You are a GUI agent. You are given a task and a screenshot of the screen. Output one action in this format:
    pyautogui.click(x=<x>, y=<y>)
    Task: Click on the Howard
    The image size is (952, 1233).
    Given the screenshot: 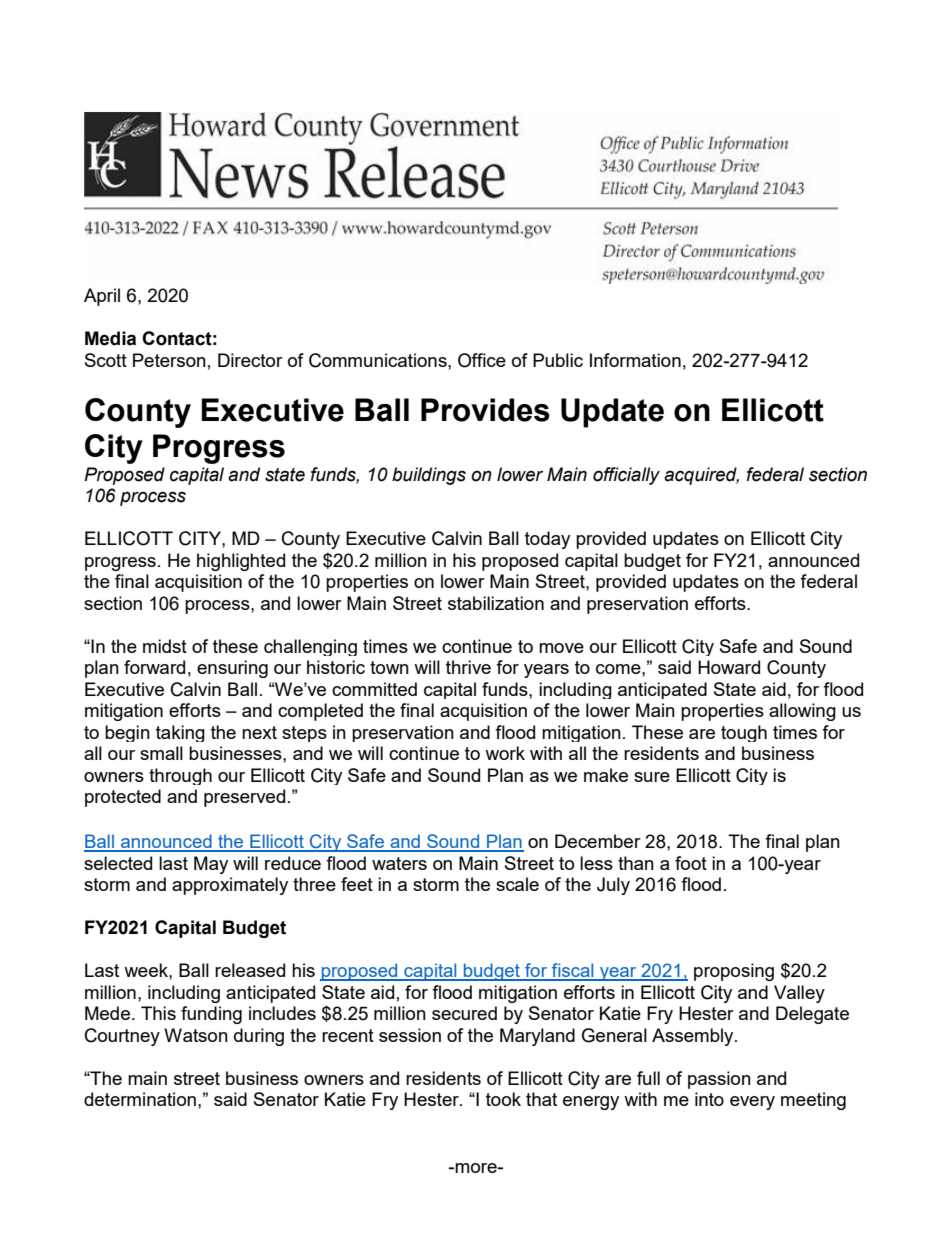 What is the action you would take?
    pyautogui.click(x=729, y=667)
